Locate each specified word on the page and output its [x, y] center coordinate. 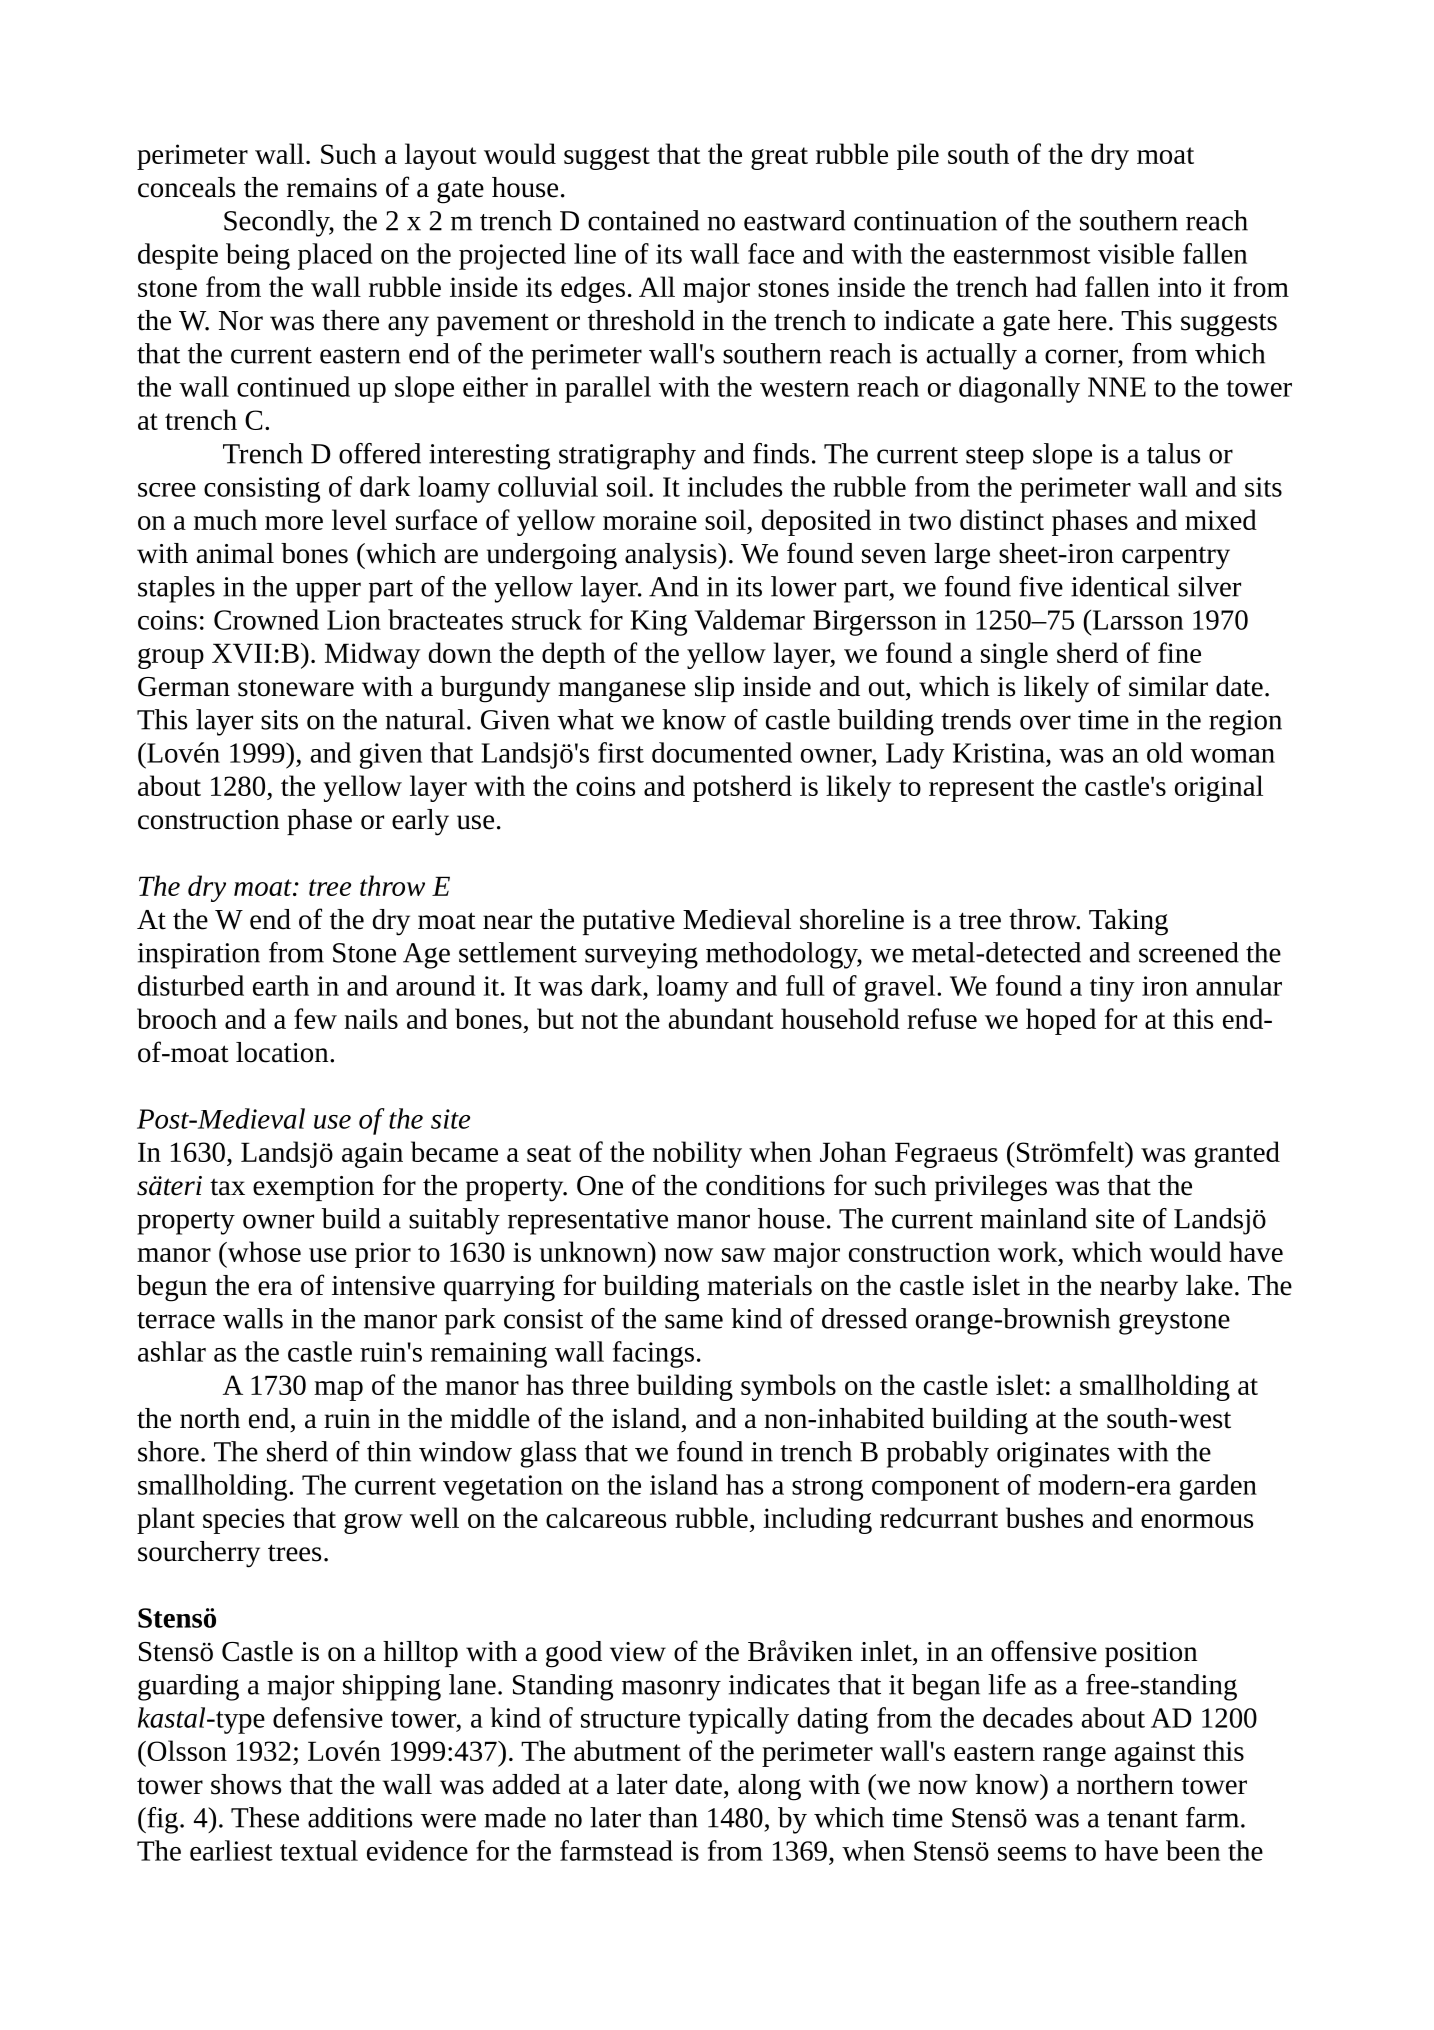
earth [281, 985]
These [265, 1817]
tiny [1112, 989]
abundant [721, 1018]
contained [643, 220]
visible [1136, 253]
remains [332, 188]
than [673, 1817]
